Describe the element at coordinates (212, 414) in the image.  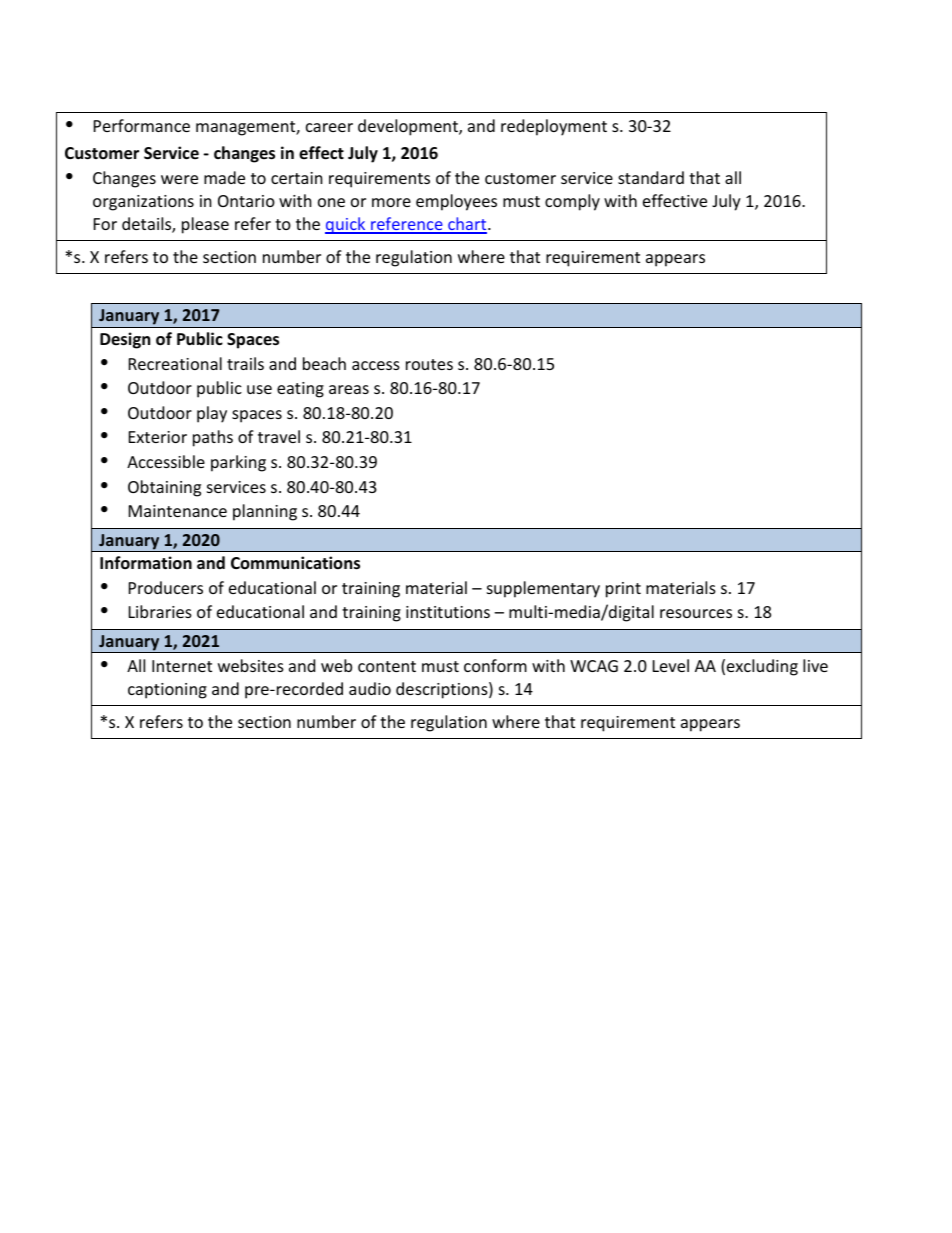
I see `play` at that location.
